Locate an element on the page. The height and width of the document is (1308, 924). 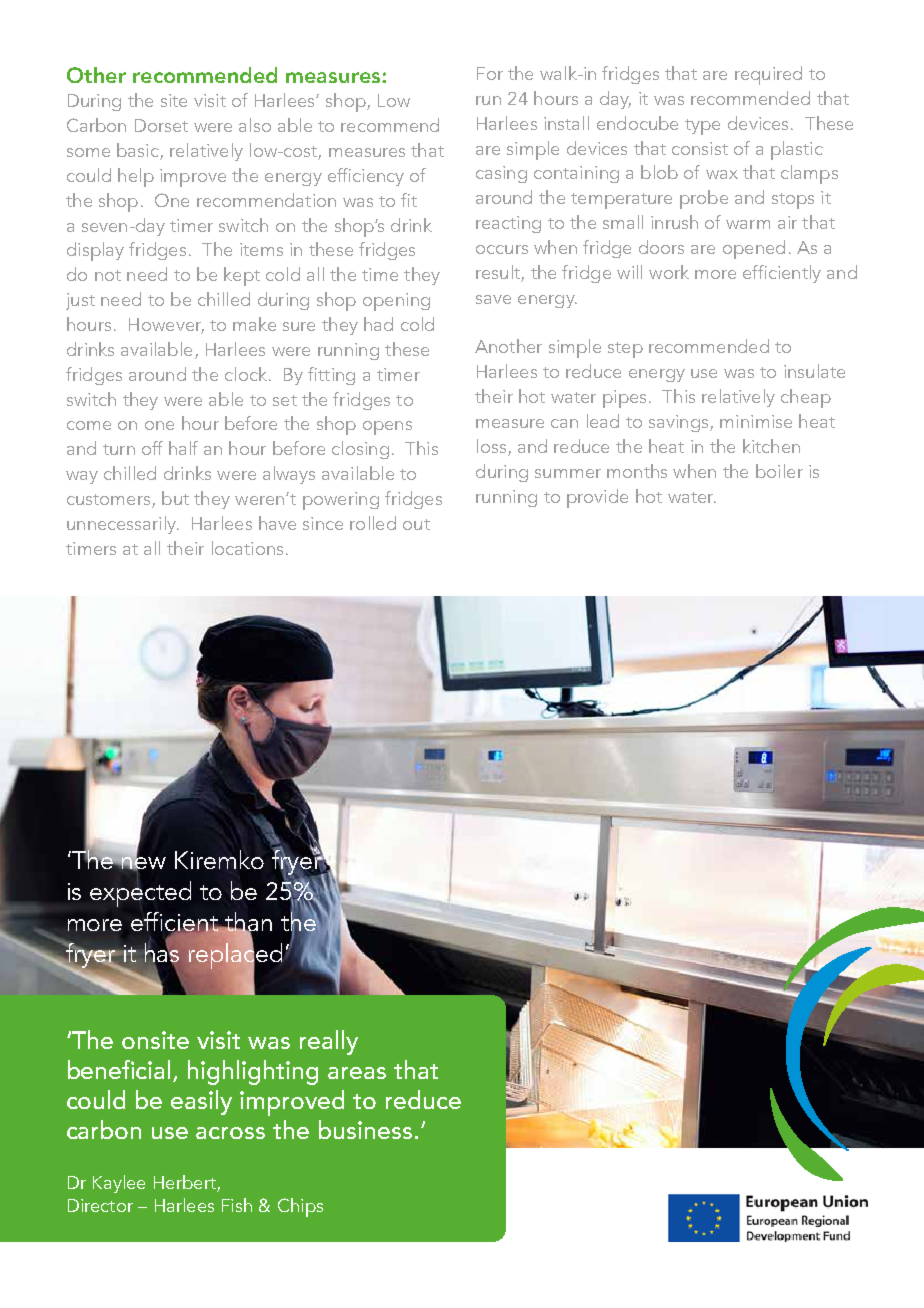
really is located at coordinates (329, 1042).
